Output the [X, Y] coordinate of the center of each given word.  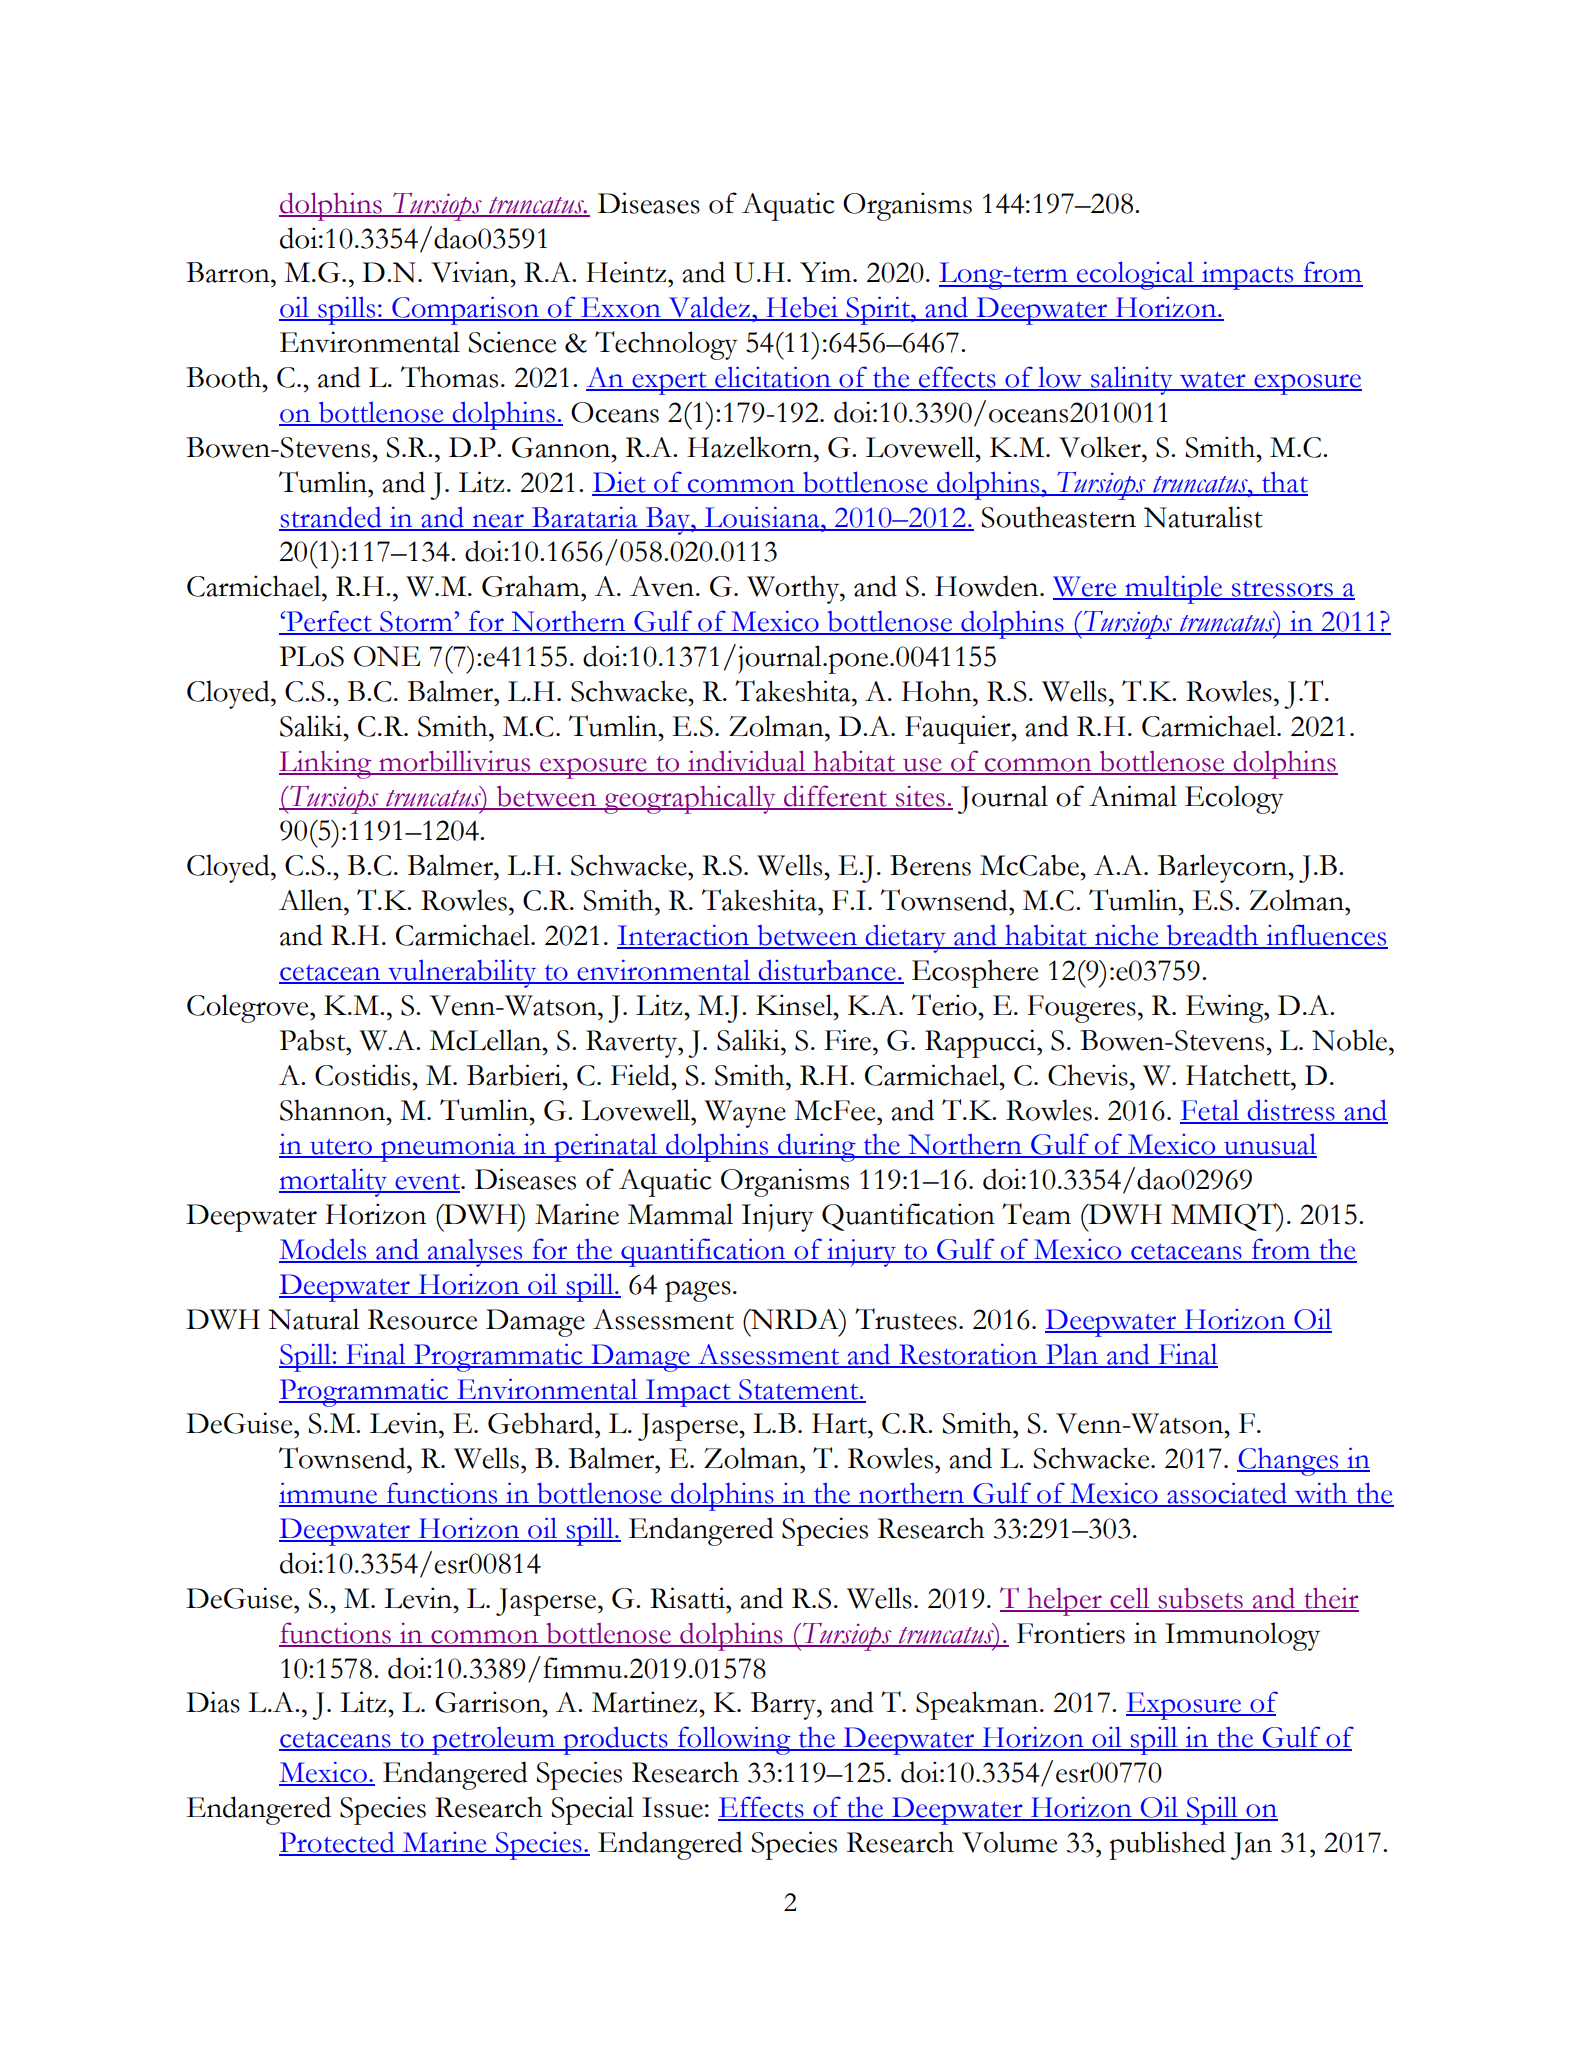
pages [698, 1291]
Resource [422, 1319]
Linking [326, 764]
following [734, 1740]
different [835, 797]
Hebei [802, 308]
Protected [338, 1843]
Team [1036, 1214]
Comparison [465, 310]
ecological [1135, 275]
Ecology [1234, 799]
